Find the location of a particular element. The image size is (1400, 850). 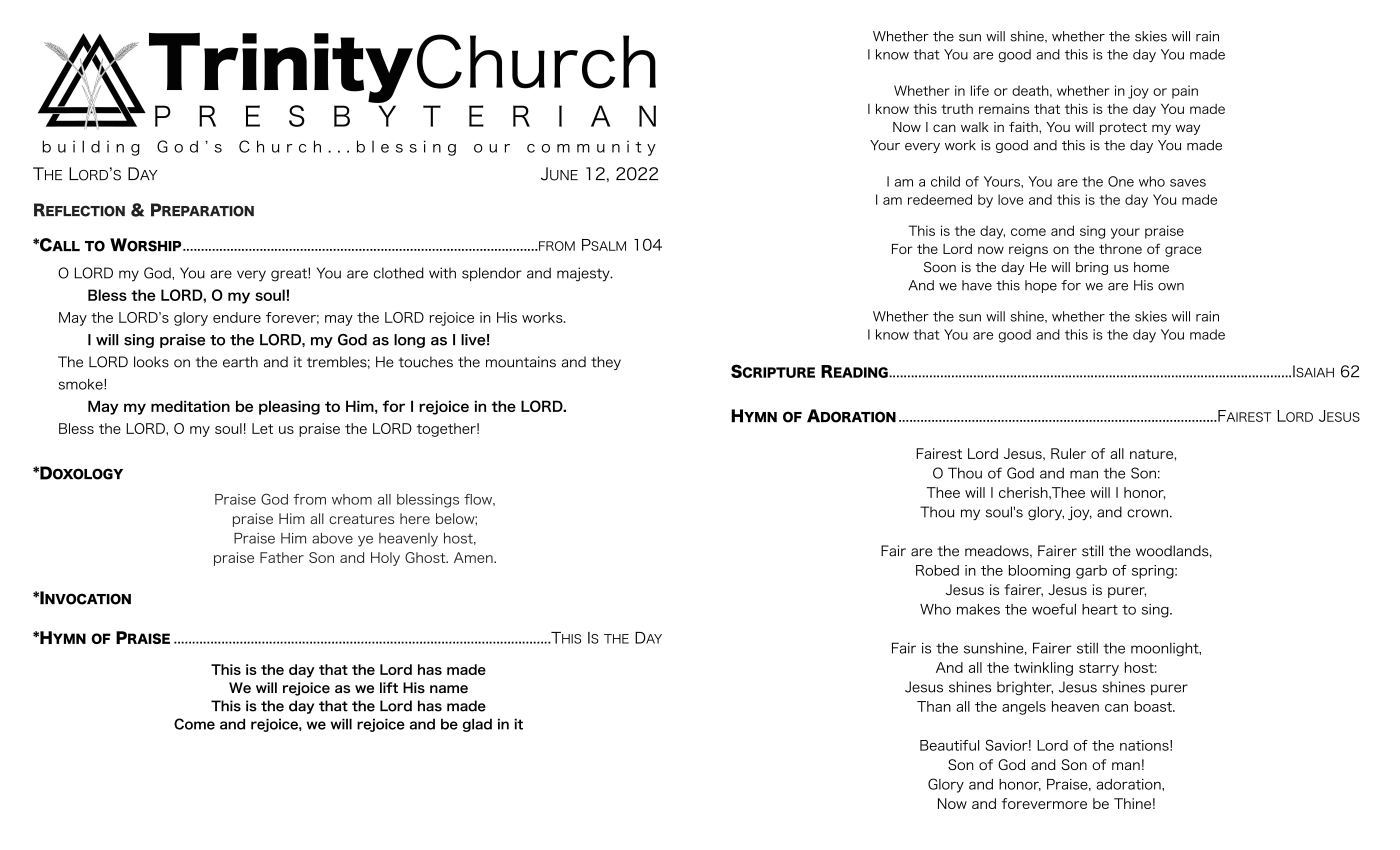

glad is located at coordinates (477, 725).
